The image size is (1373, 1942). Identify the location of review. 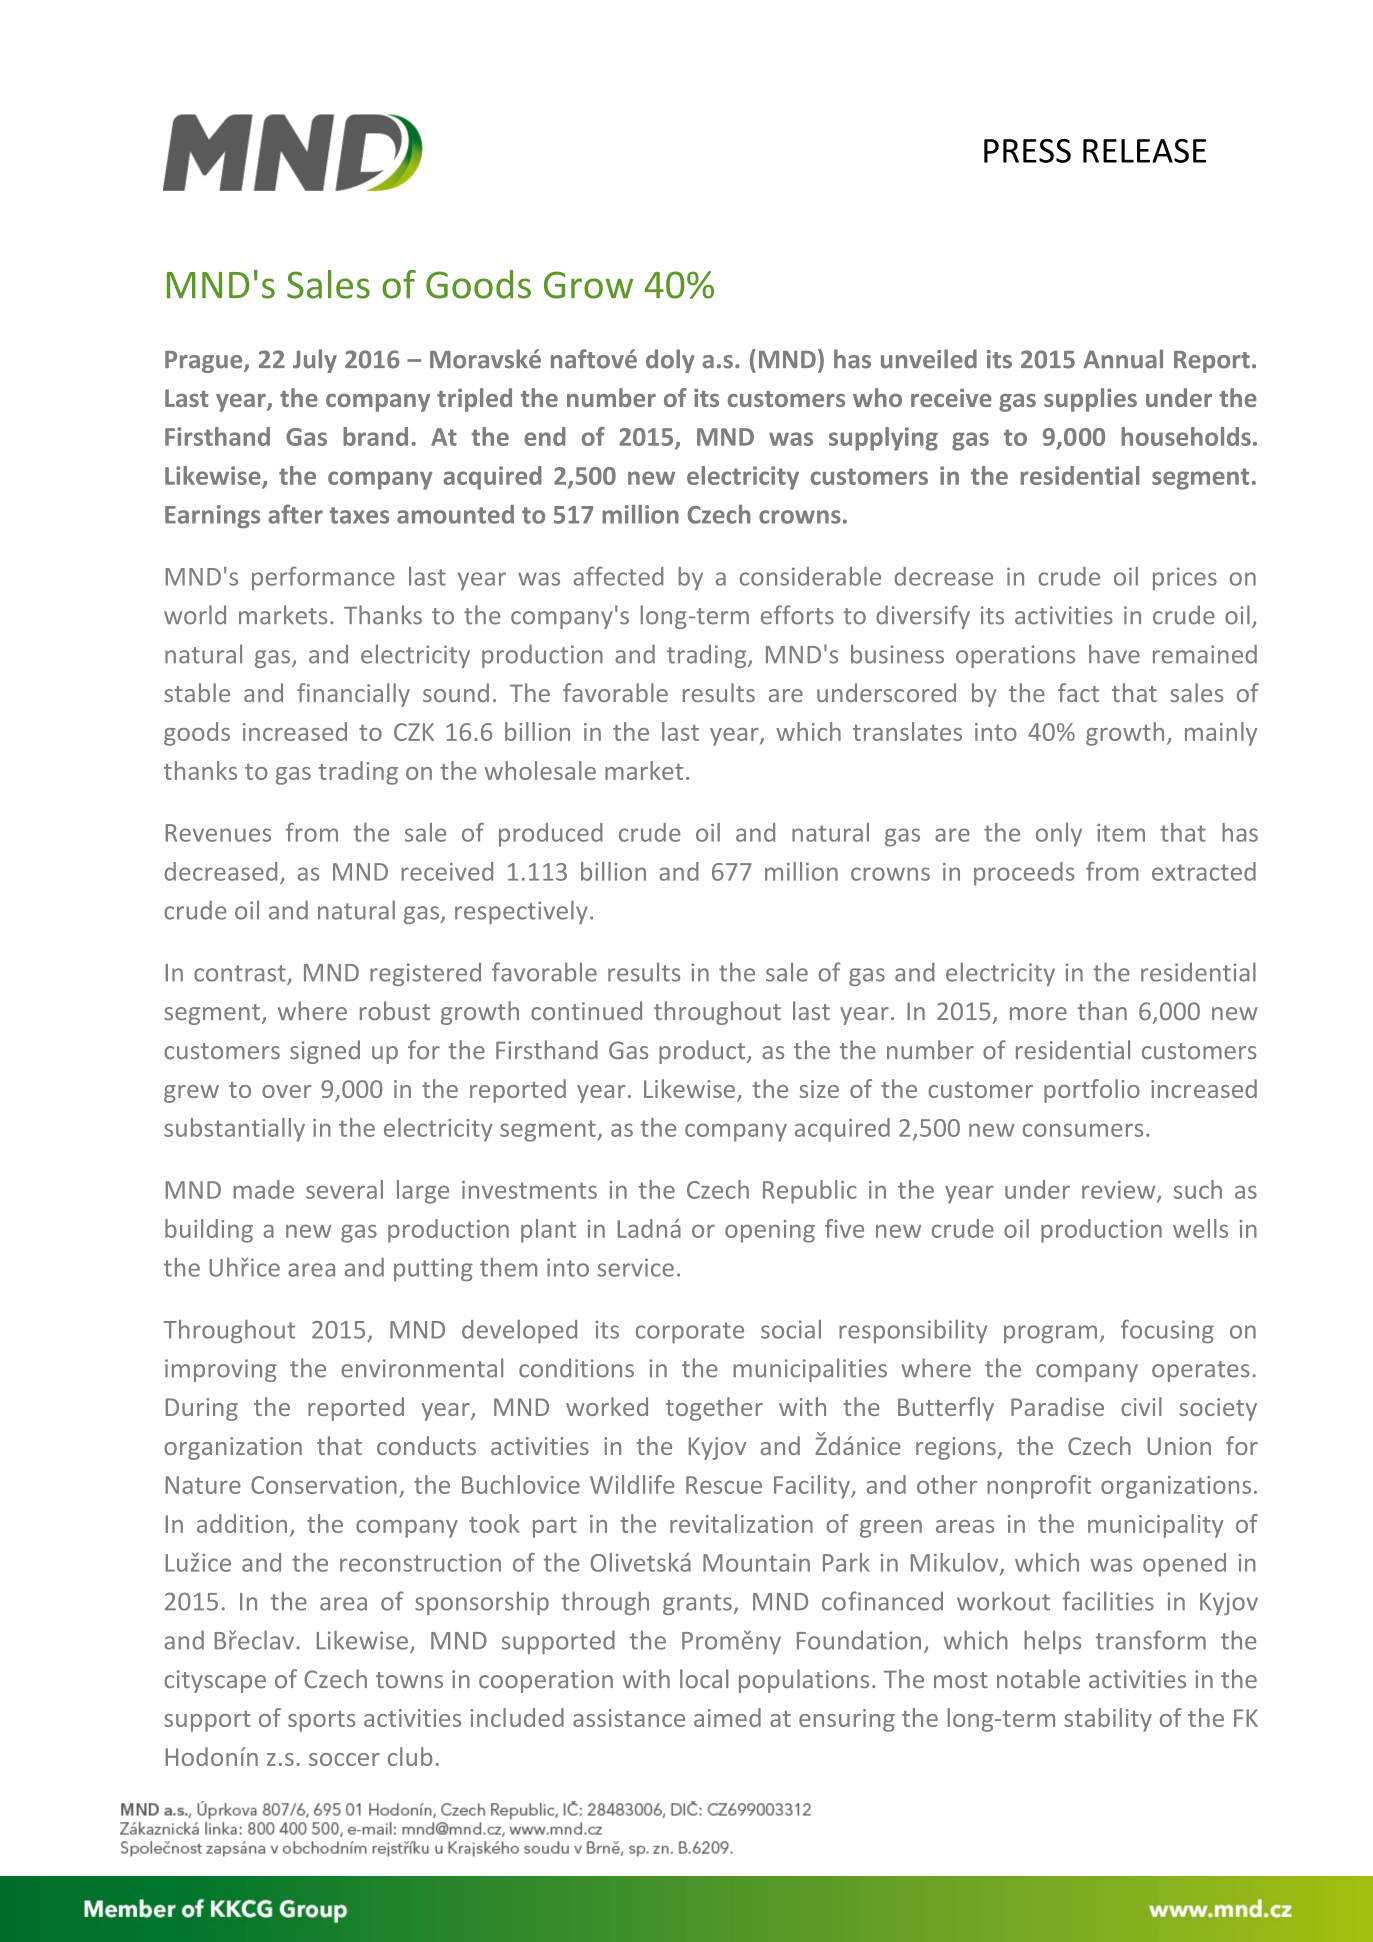
(1120, 1191).
